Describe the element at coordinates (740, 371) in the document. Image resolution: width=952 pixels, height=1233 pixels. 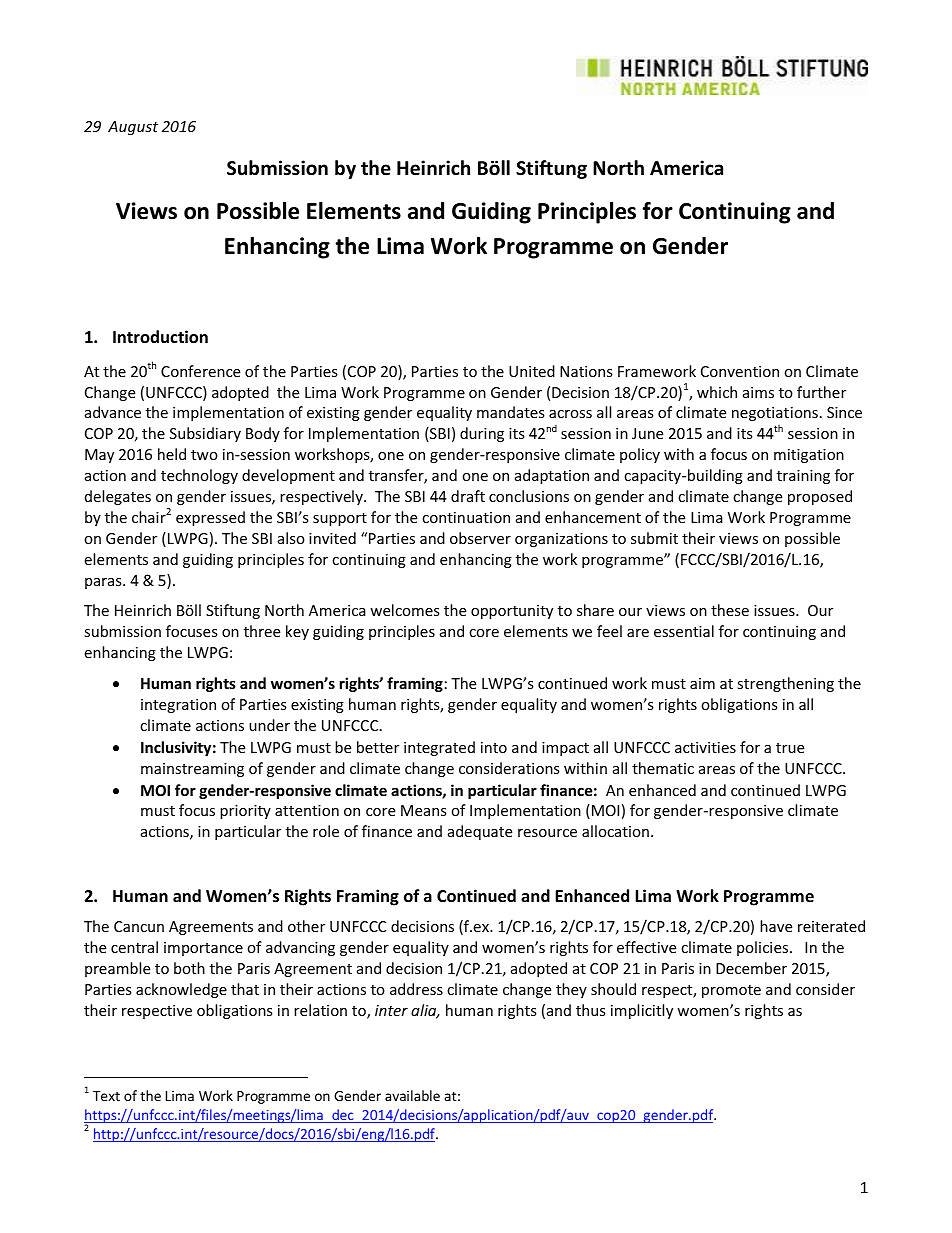
I see `Convention` at that location.
